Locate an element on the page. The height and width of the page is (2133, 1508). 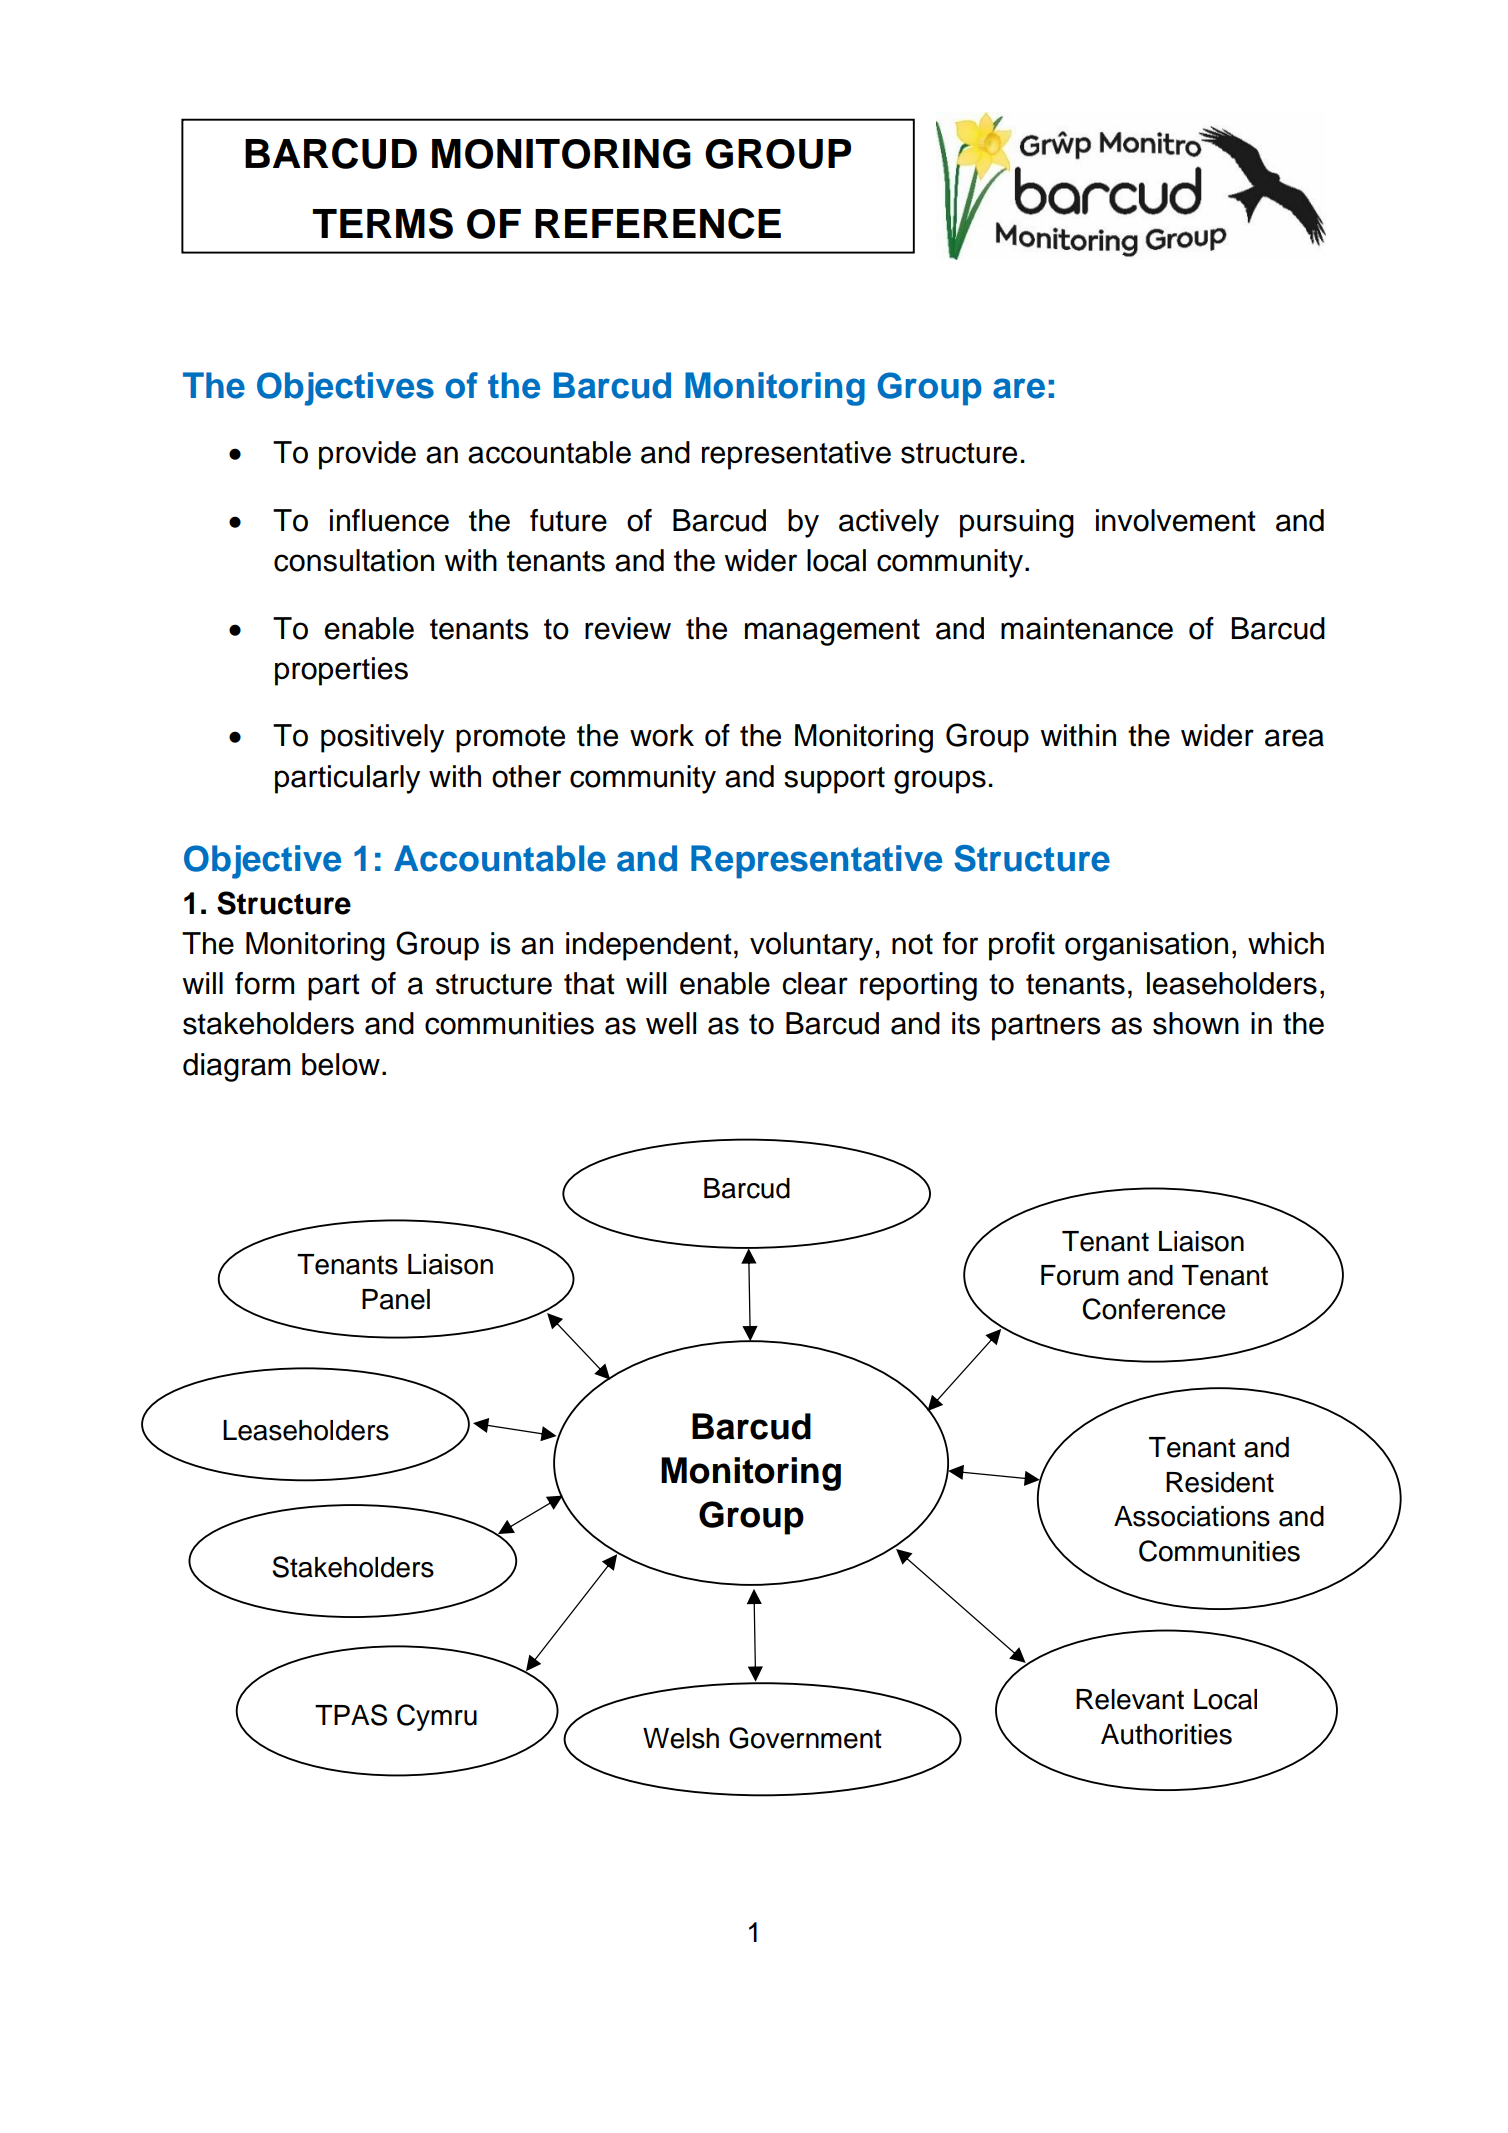
management is located at coordinates (832, 632).
